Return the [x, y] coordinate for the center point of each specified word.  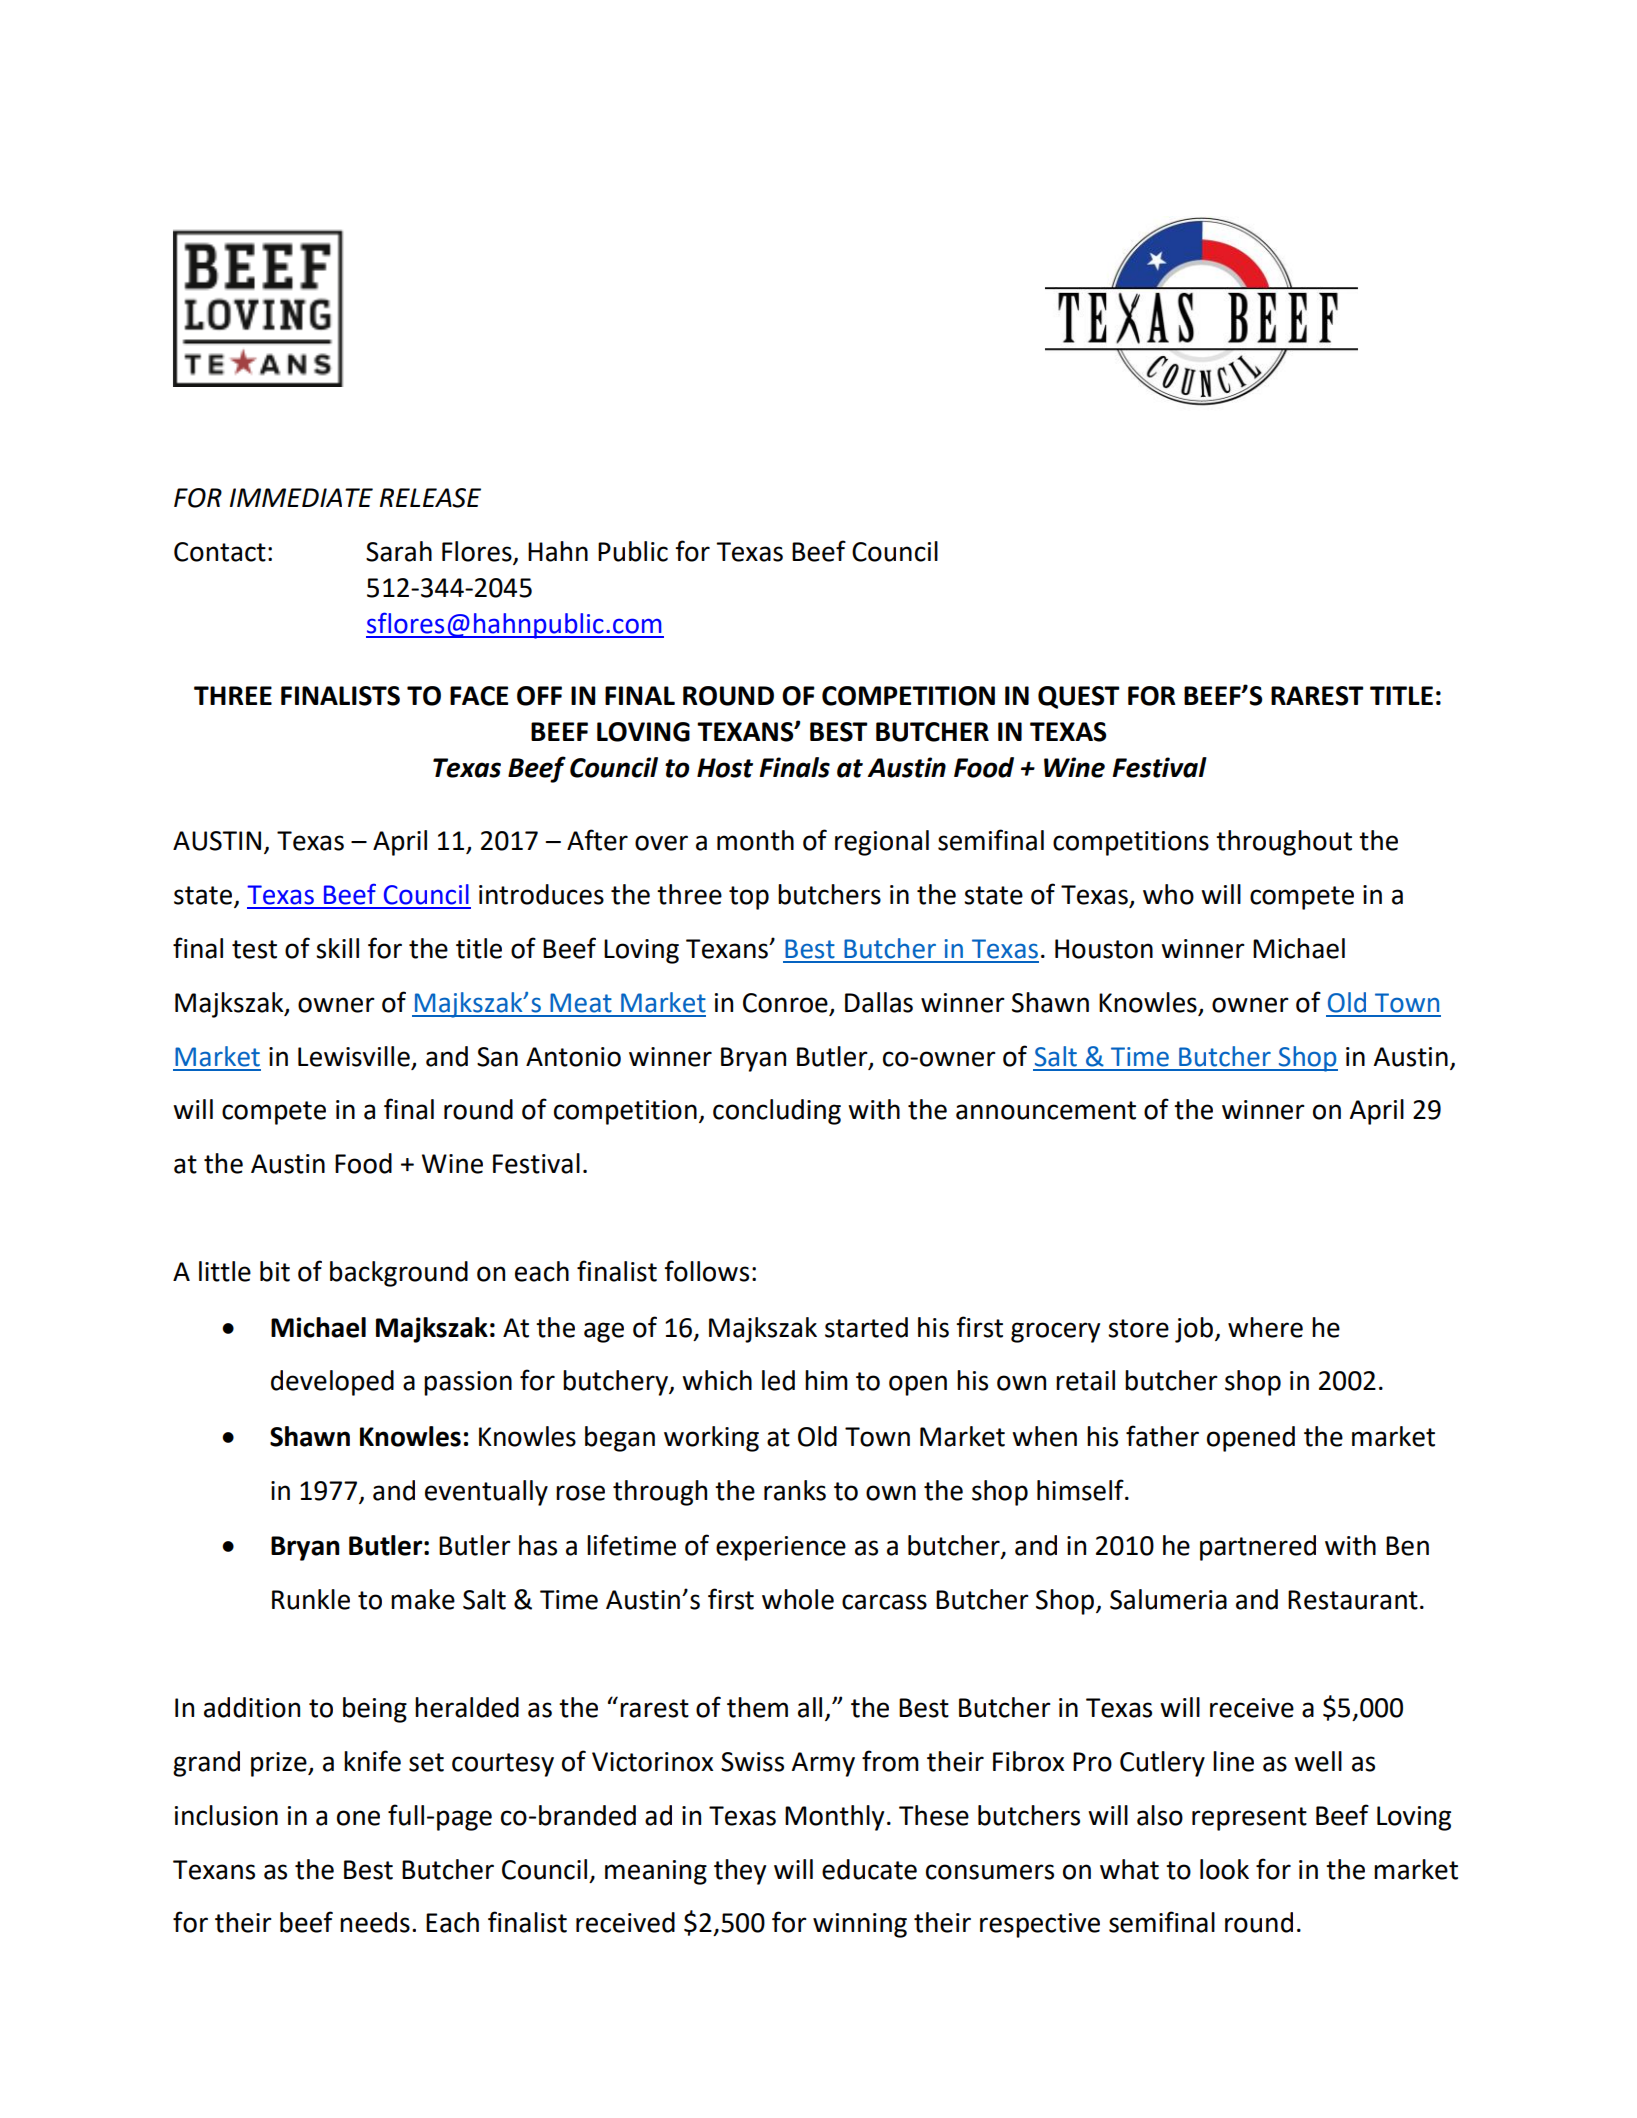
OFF [539, 696]
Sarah [399, 551]
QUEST [1079, 697]
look [1224, 1869]
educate [869, 1869]
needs [375, 1922]
